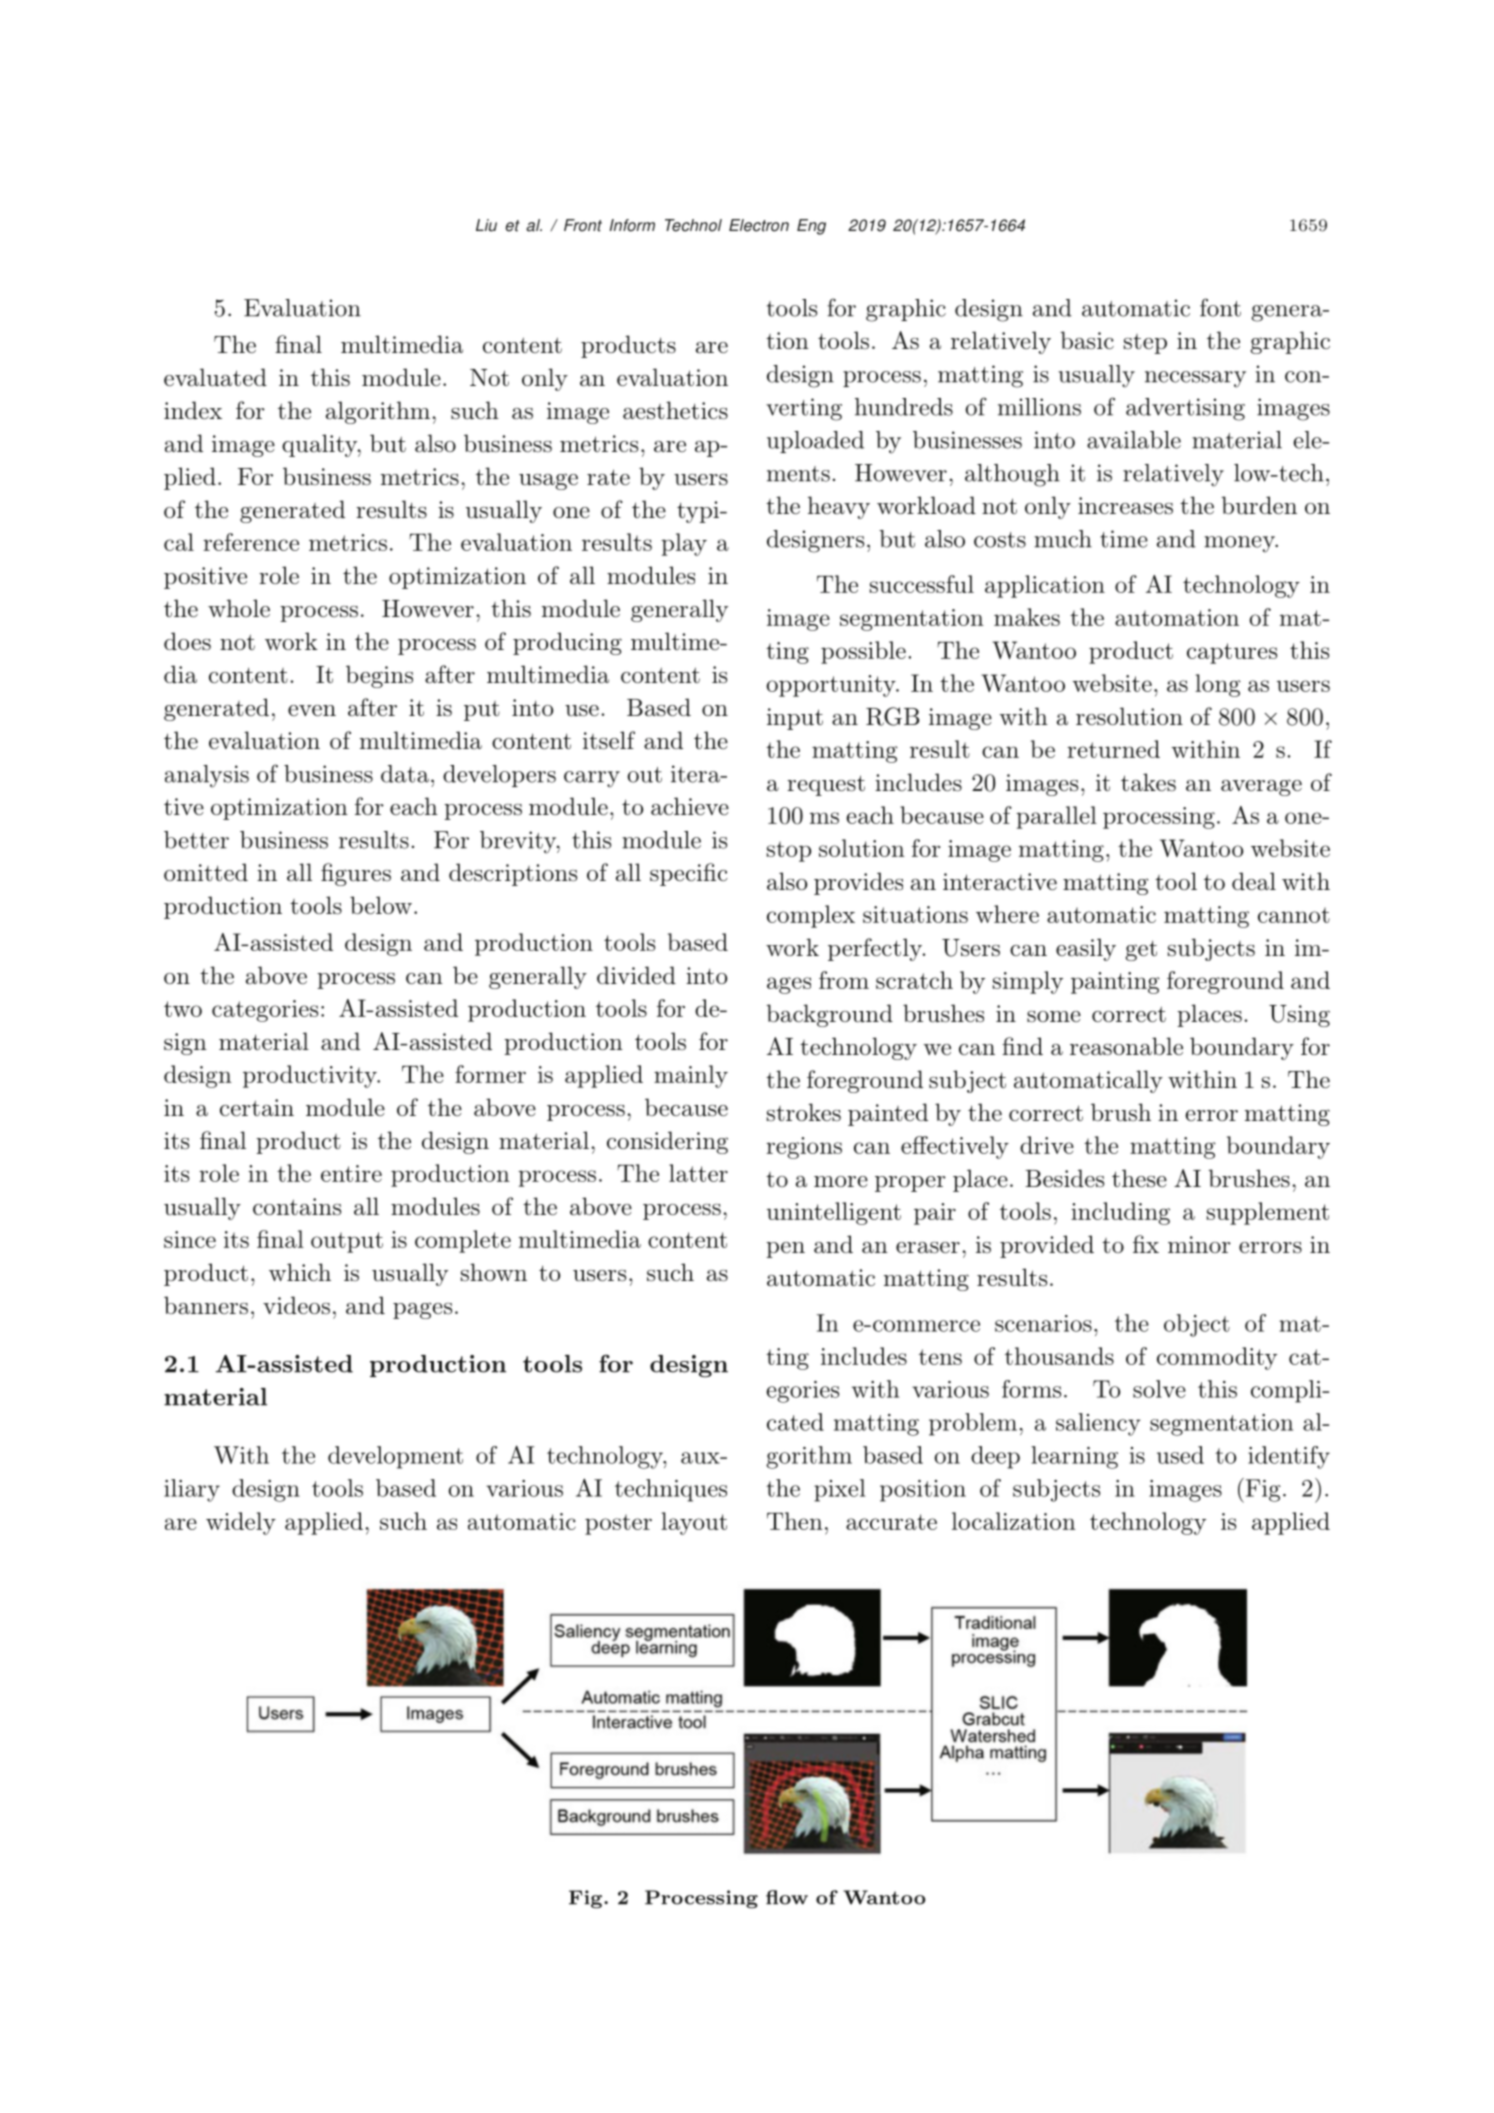 The height and width of the screenshot is (2113, 1494). Describe the element at coordinates (759, 225) in the screenshot. I see `Electron` at that location.
